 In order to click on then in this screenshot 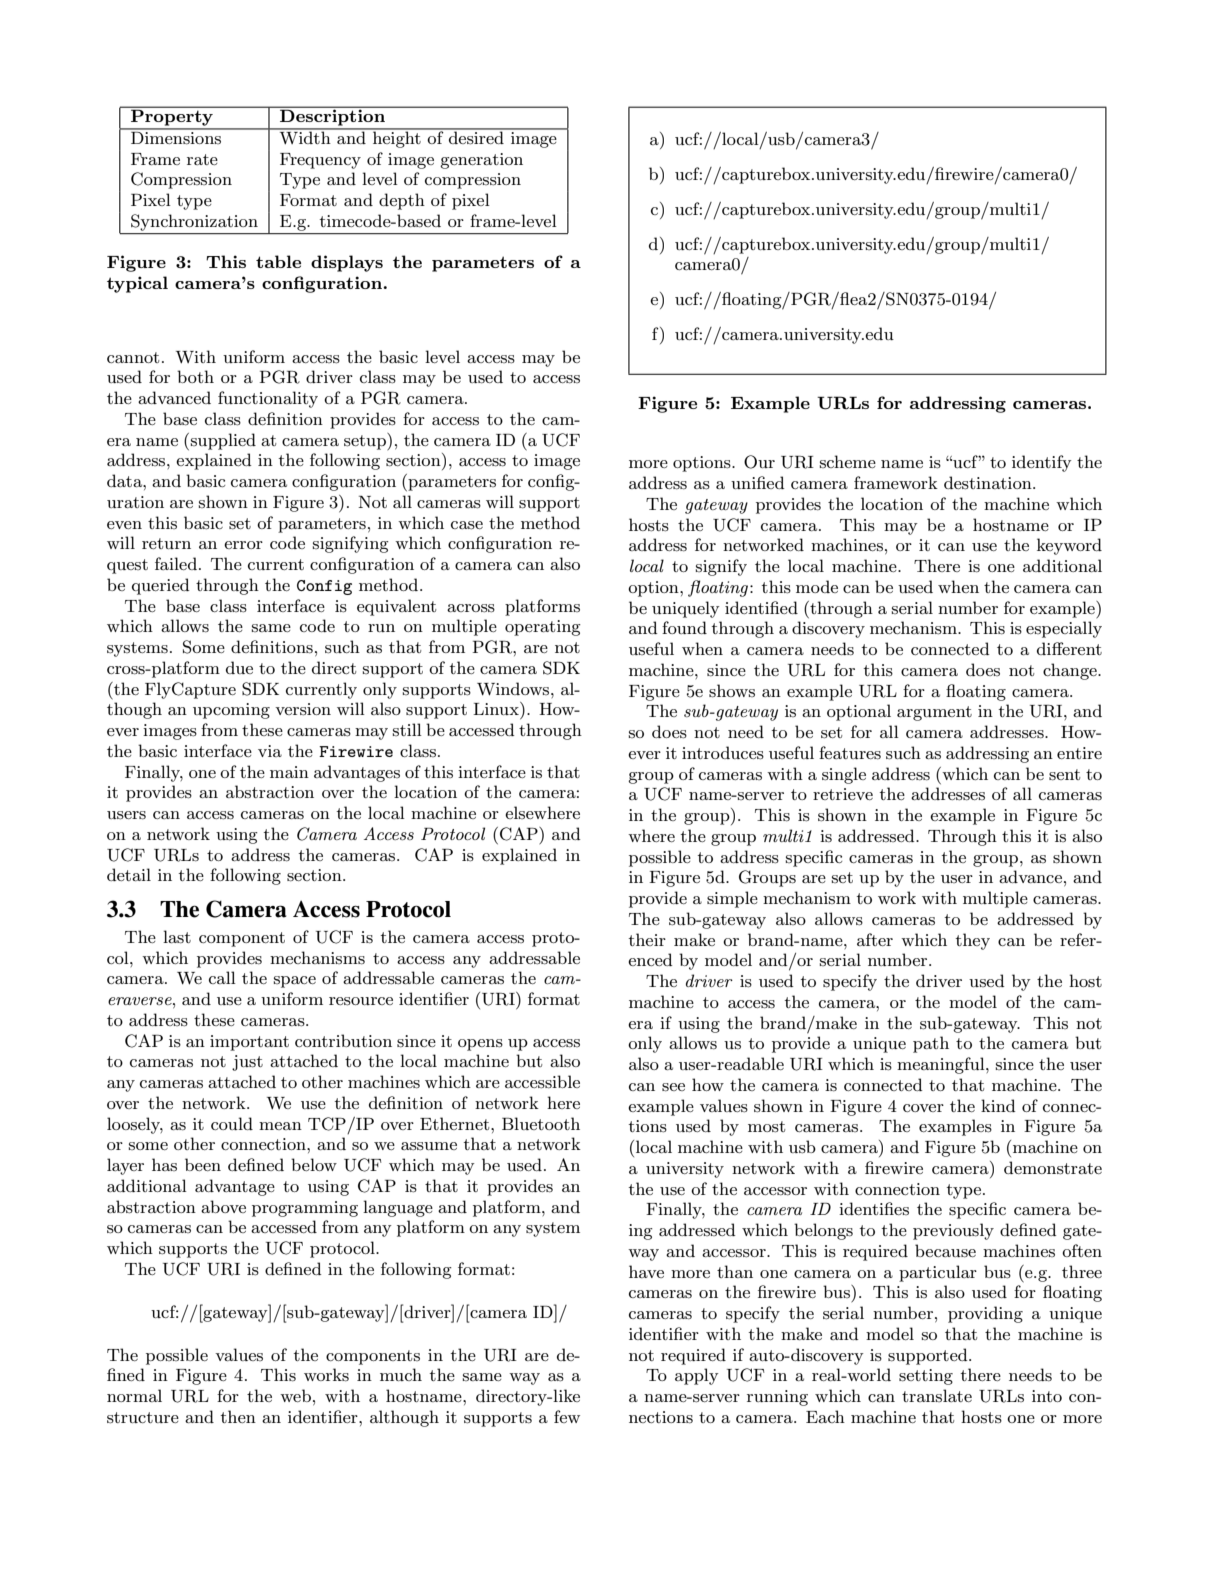, I will do `click(238, 1416)`.
